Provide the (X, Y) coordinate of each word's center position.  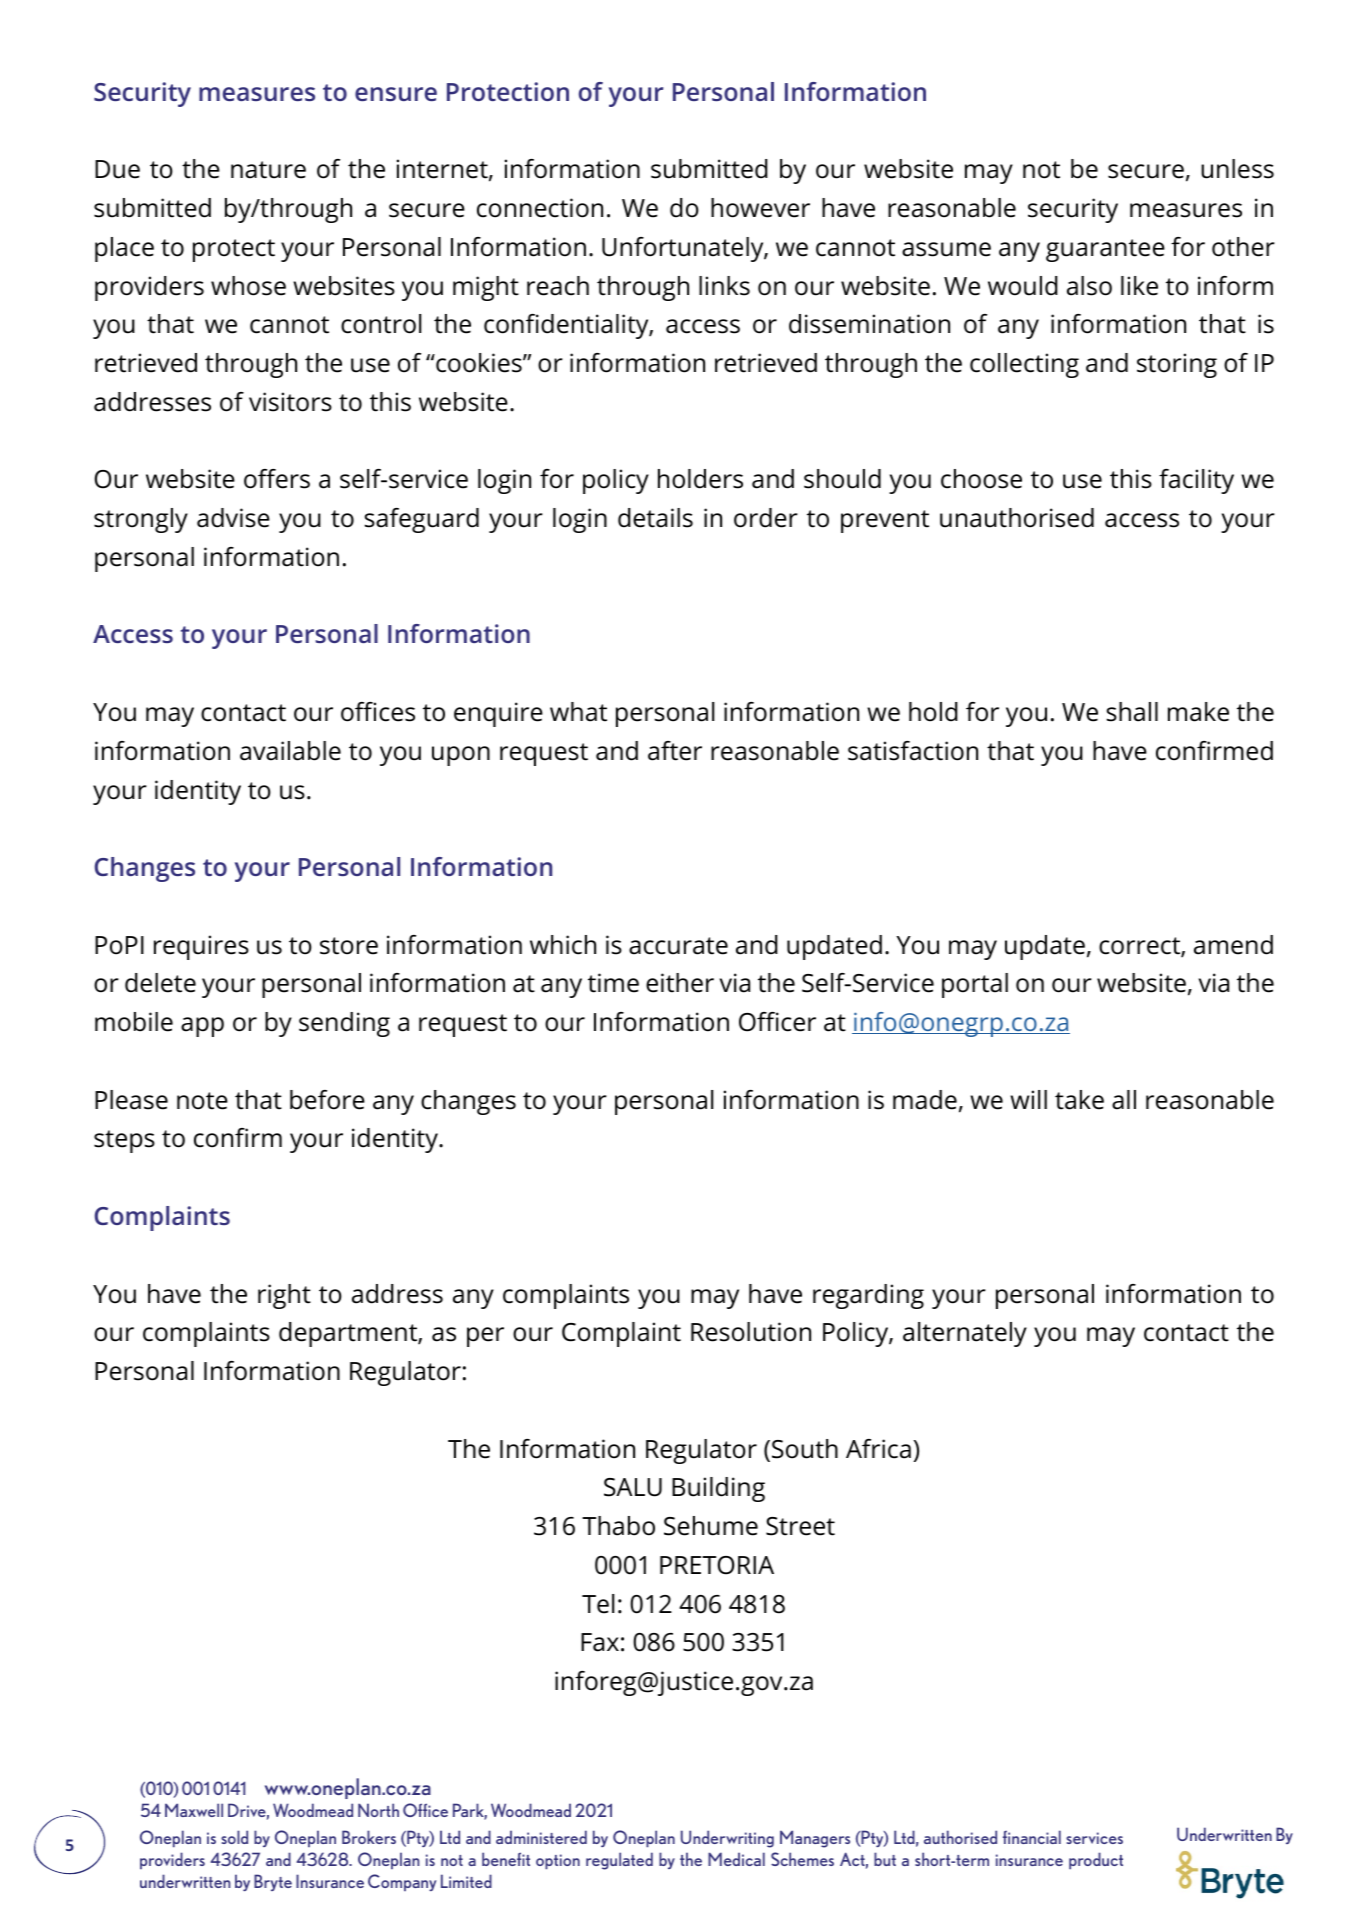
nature (268, 170)
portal (975, 985)
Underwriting (727, 1839)
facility (1196, 481)
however (760, 208)
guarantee (1105, 250)
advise (233, 518)
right (284, 1296)
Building (718, 1489)
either (680, 983)
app (202, 1027)
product (1096, 1860)
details (655, 518)
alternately (965, 1334)
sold (234, 1837)
